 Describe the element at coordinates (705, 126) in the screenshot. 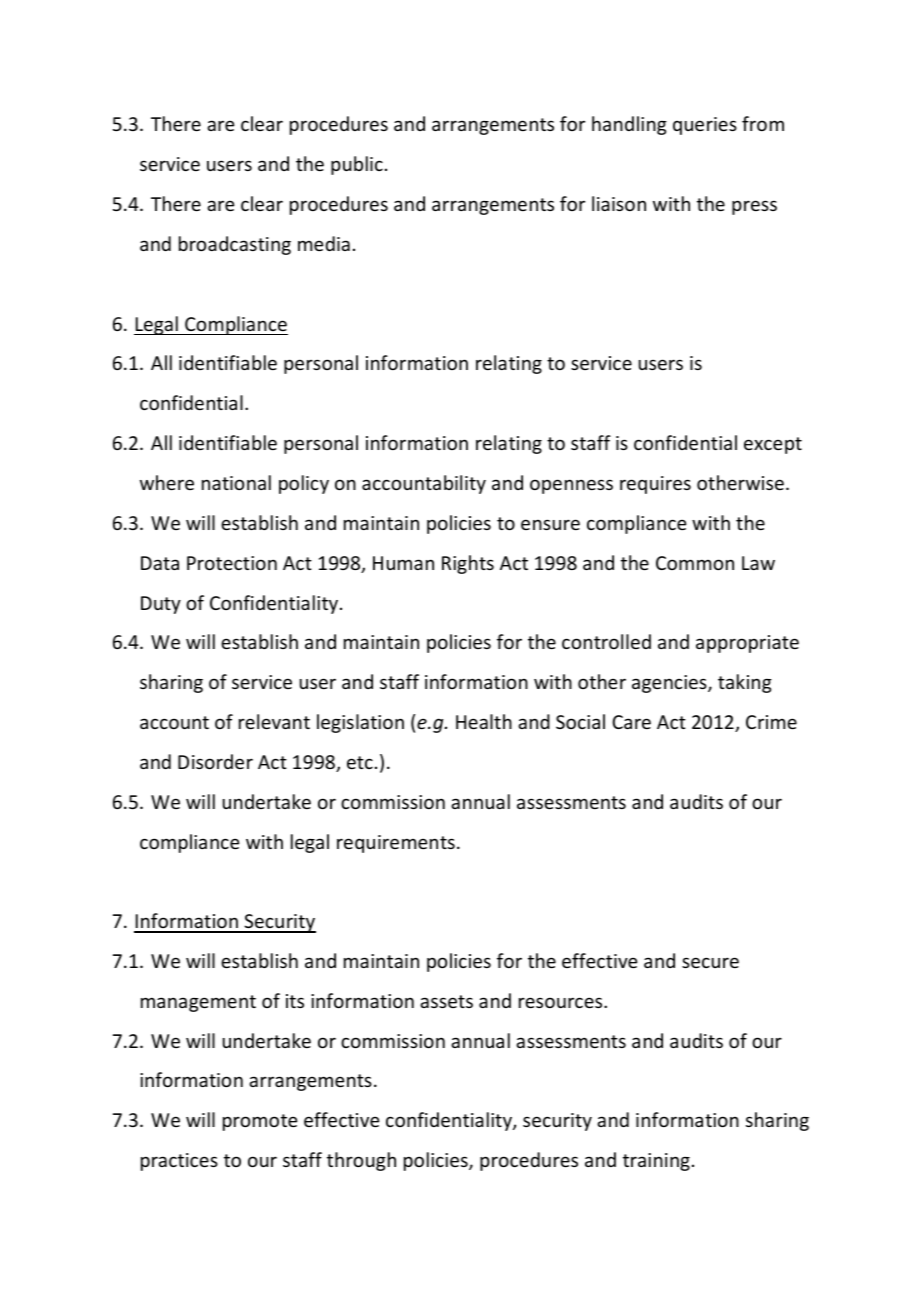

I see `queries` at that location.
